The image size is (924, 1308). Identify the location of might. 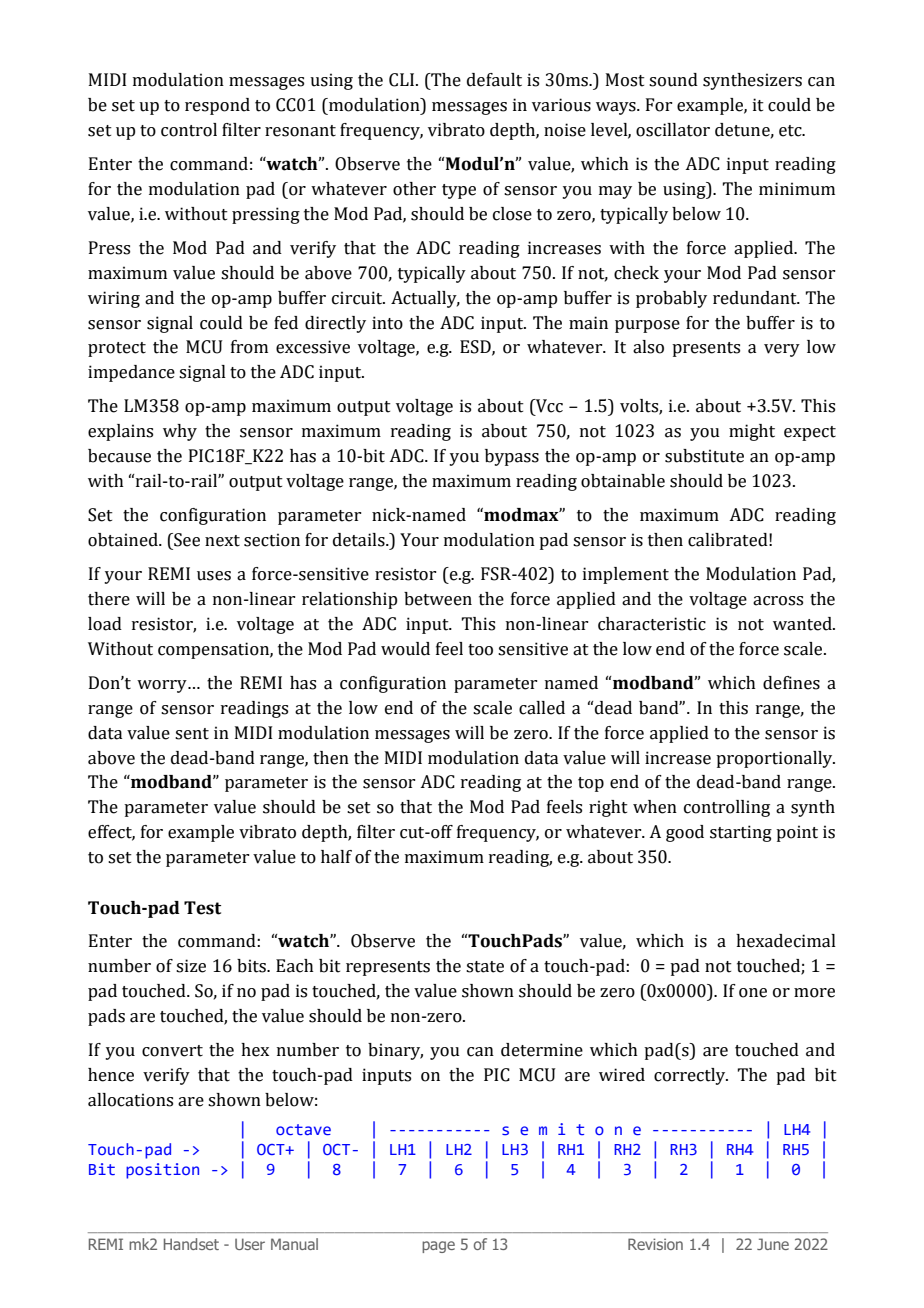
(752, 432).
